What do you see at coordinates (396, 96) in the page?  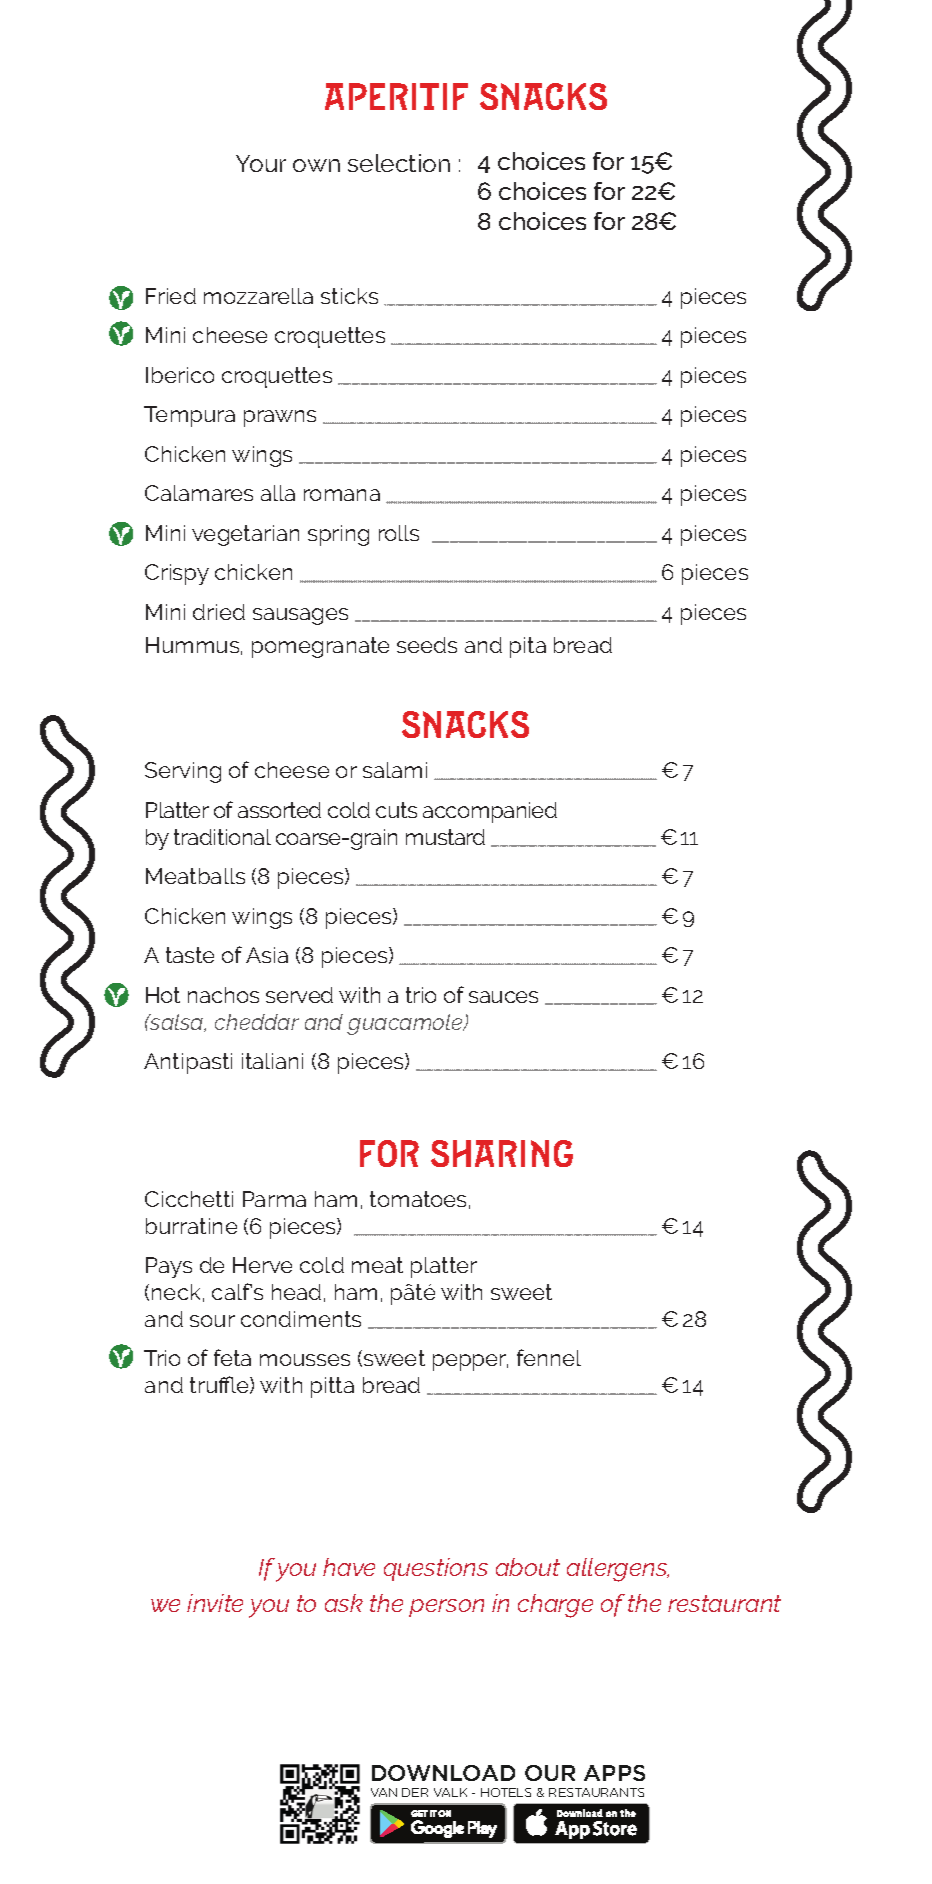 I see `APERITIF` at bounding box center [396, 96].
